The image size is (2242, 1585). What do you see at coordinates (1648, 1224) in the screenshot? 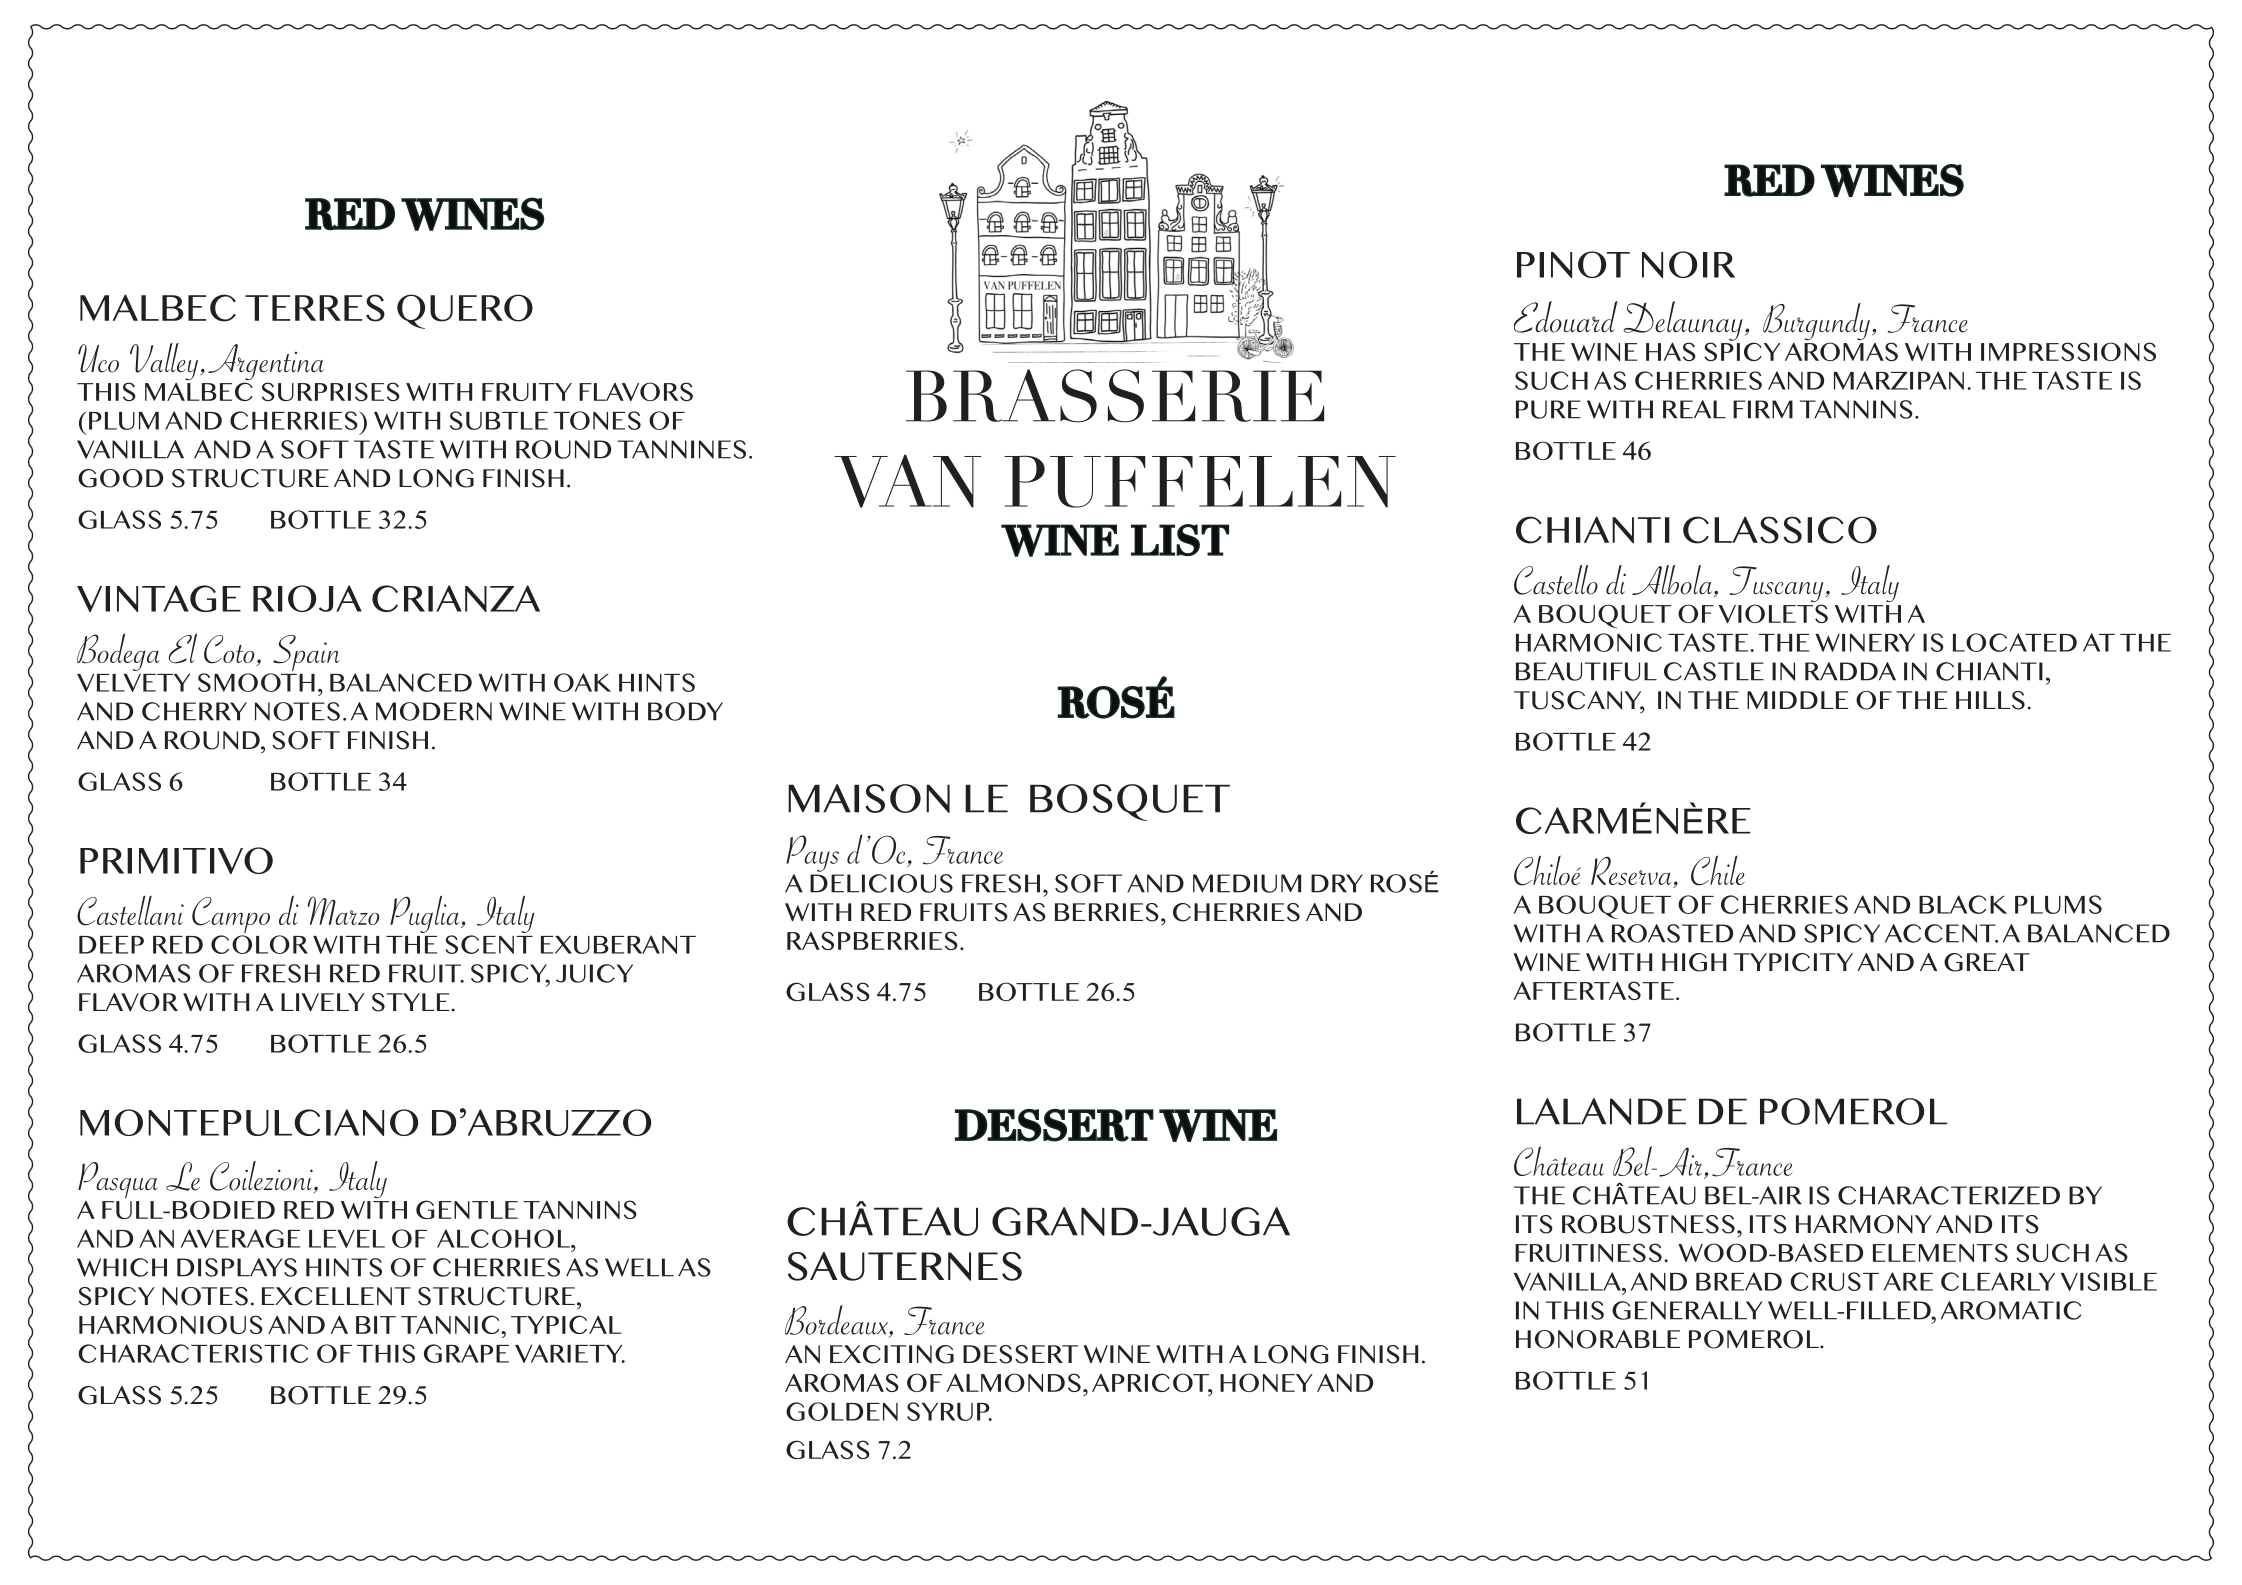
I see `ROBUSTNESS` at bounding box center [1648, 1224].
